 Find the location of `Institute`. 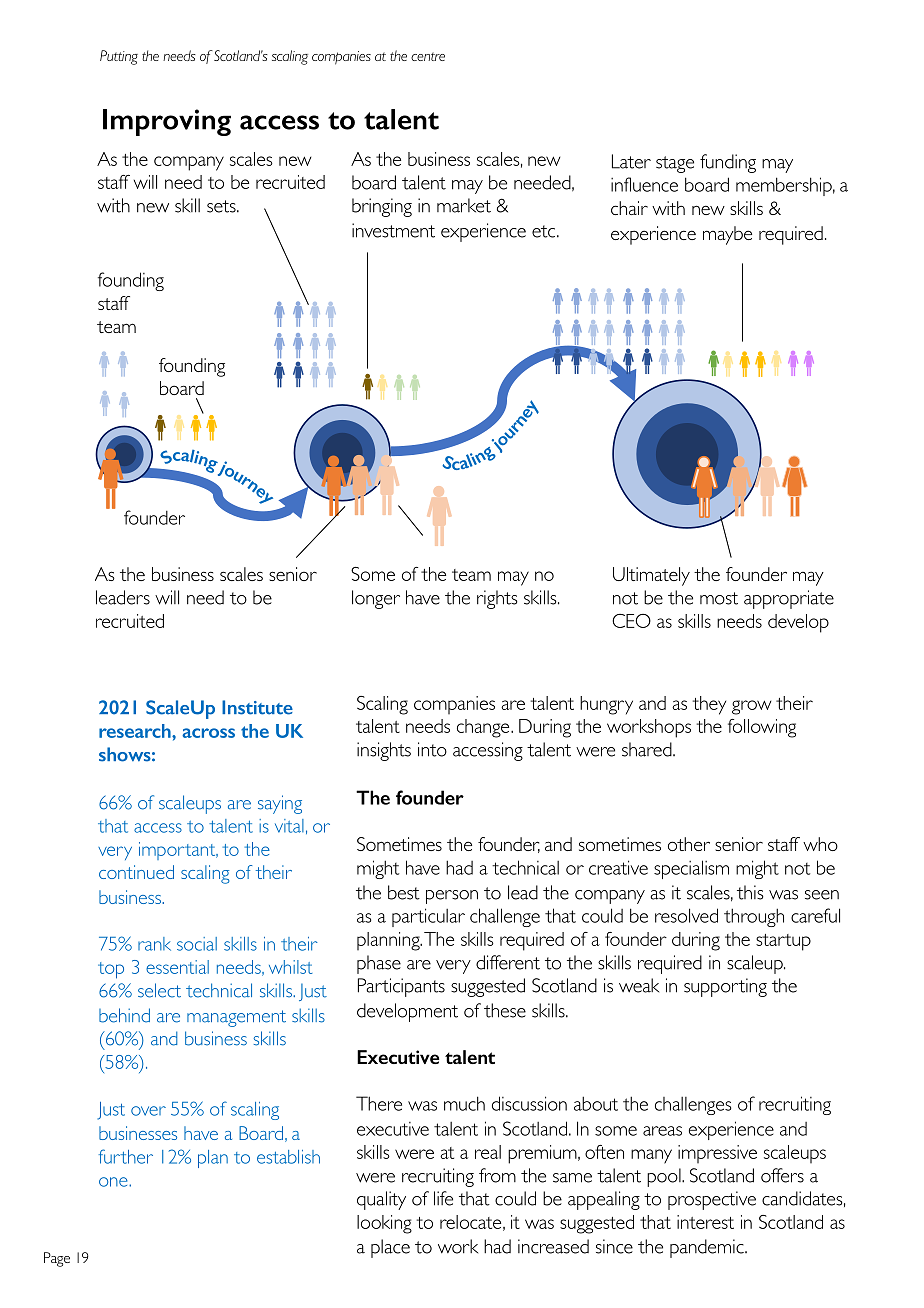

Institute is located at coordinates (257, 707).
